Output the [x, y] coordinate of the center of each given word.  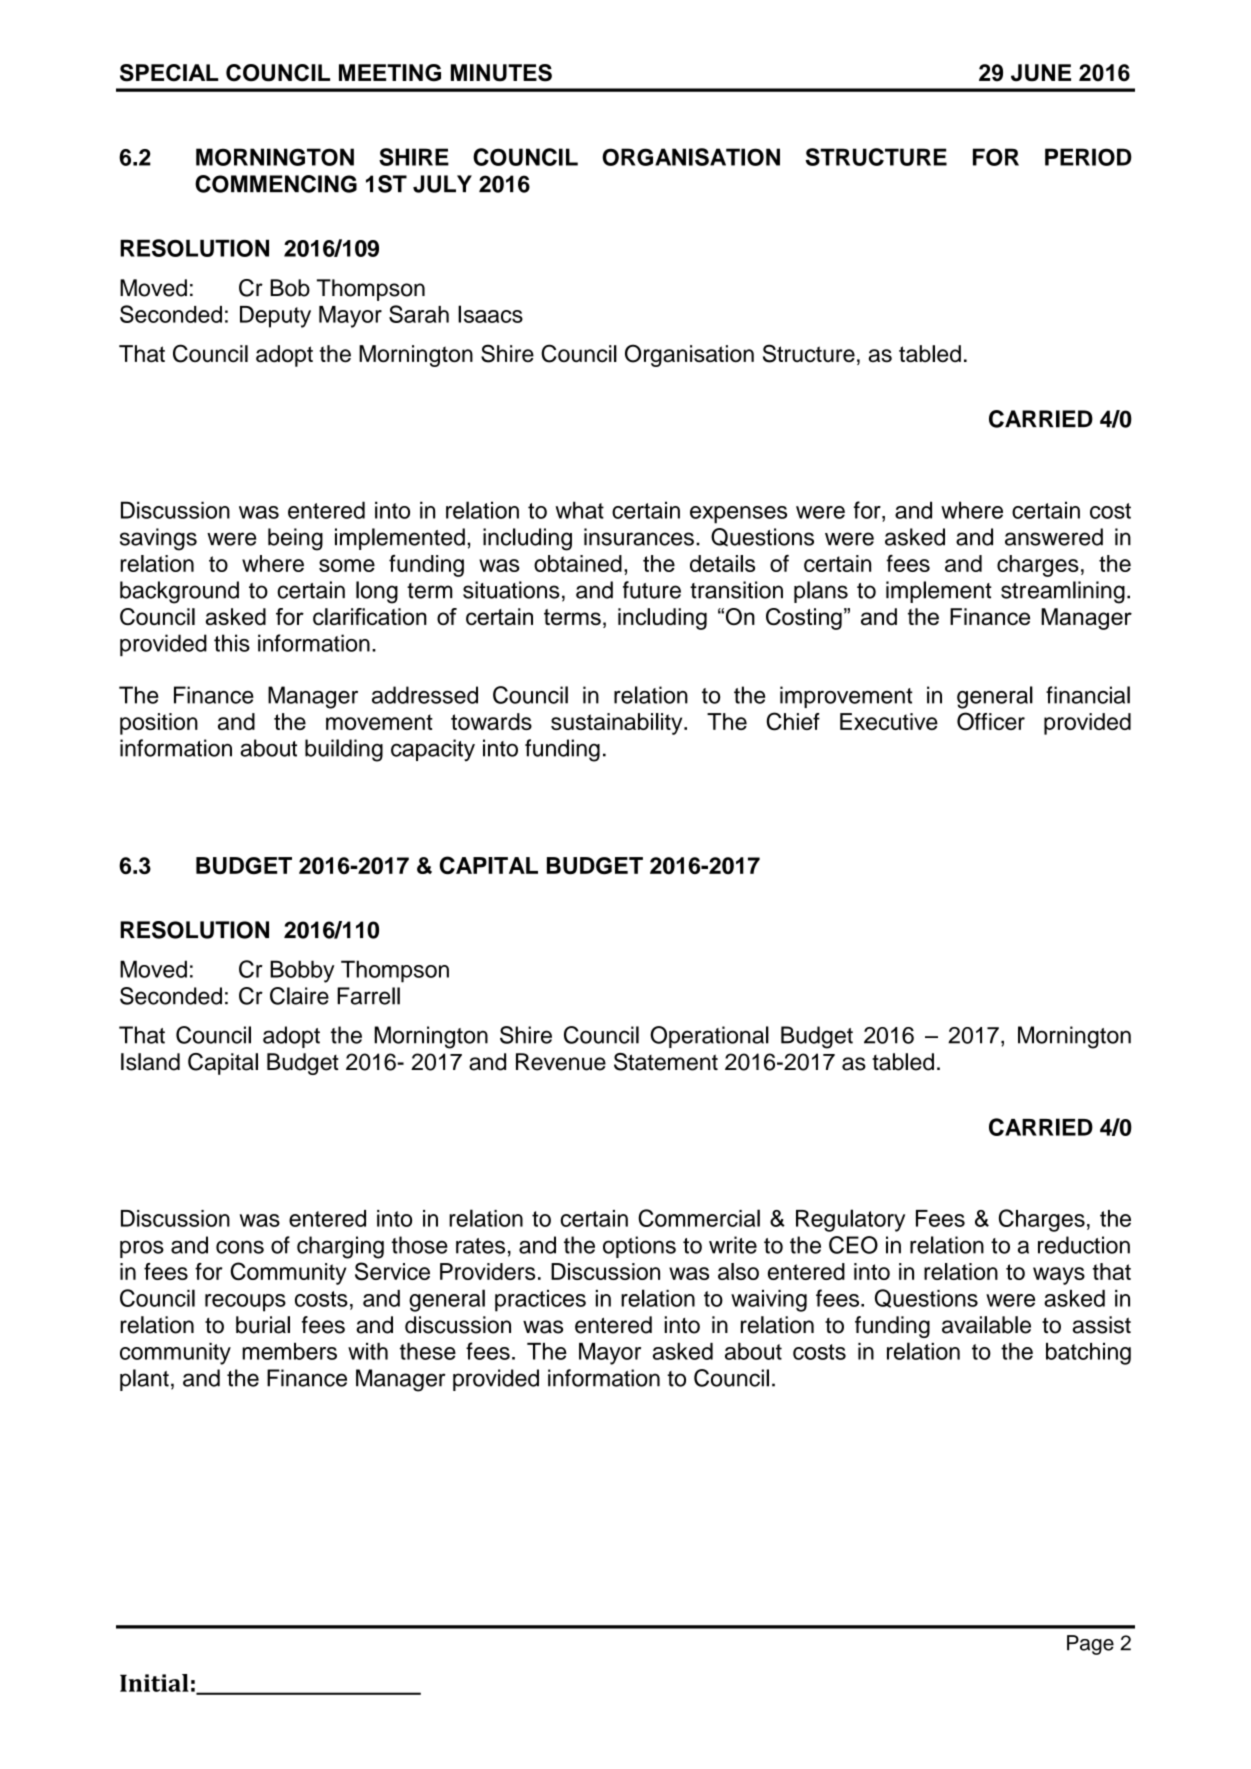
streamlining [1063, 592]
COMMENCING [276, 184]
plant [144, 1380]
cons [240, 1247]
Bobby [302, 971]
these [428, 1351]
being [295, 539]
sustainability [618, 724]
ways [1059, 1276]
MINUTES [501, 73]
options [639, 1247]
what [579, 510]
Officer [991, 721]
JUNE [1041, 73]
